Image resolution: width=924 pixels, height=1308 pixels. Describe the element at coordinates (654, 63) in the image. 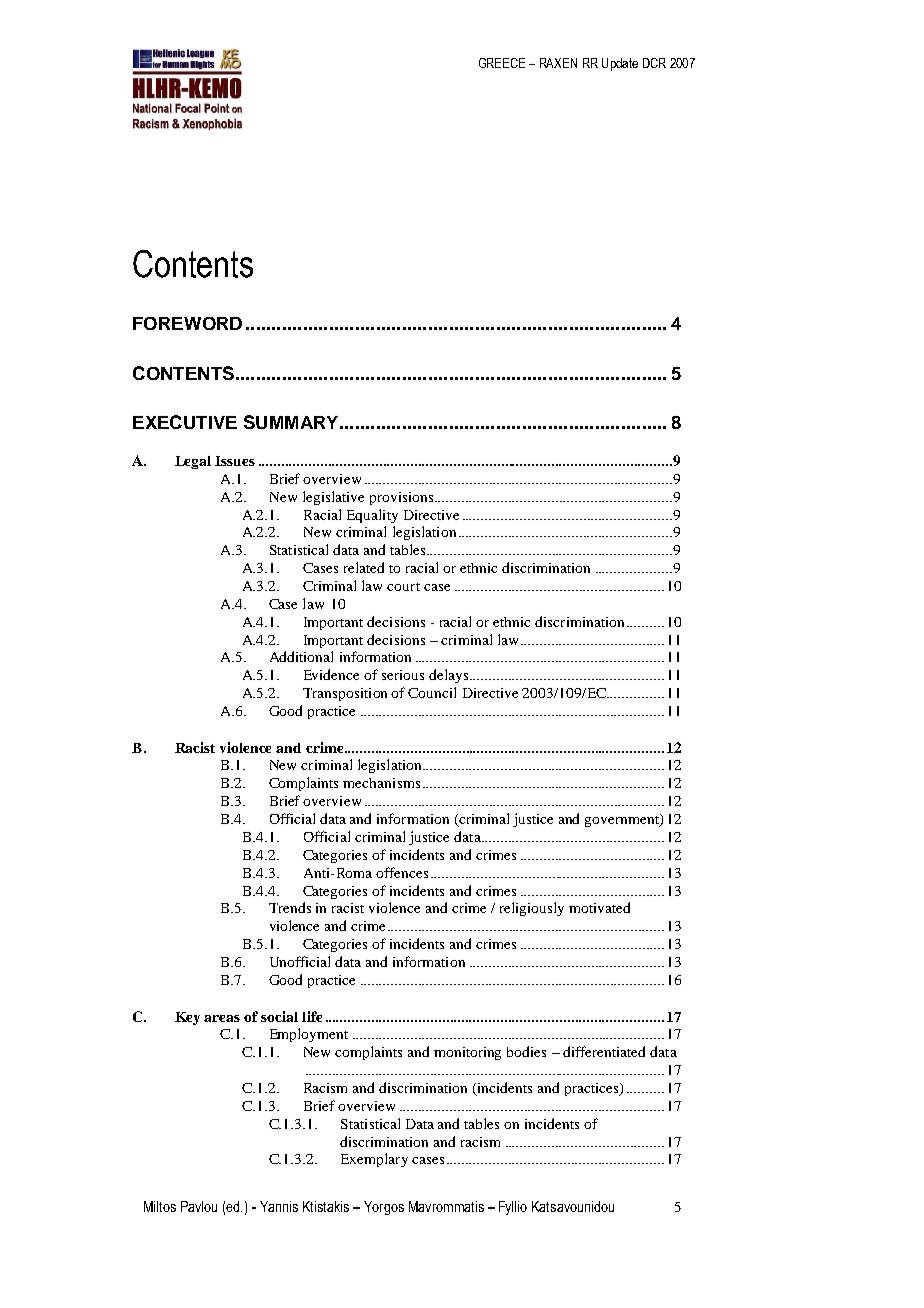

I see `DCR` at that location.
